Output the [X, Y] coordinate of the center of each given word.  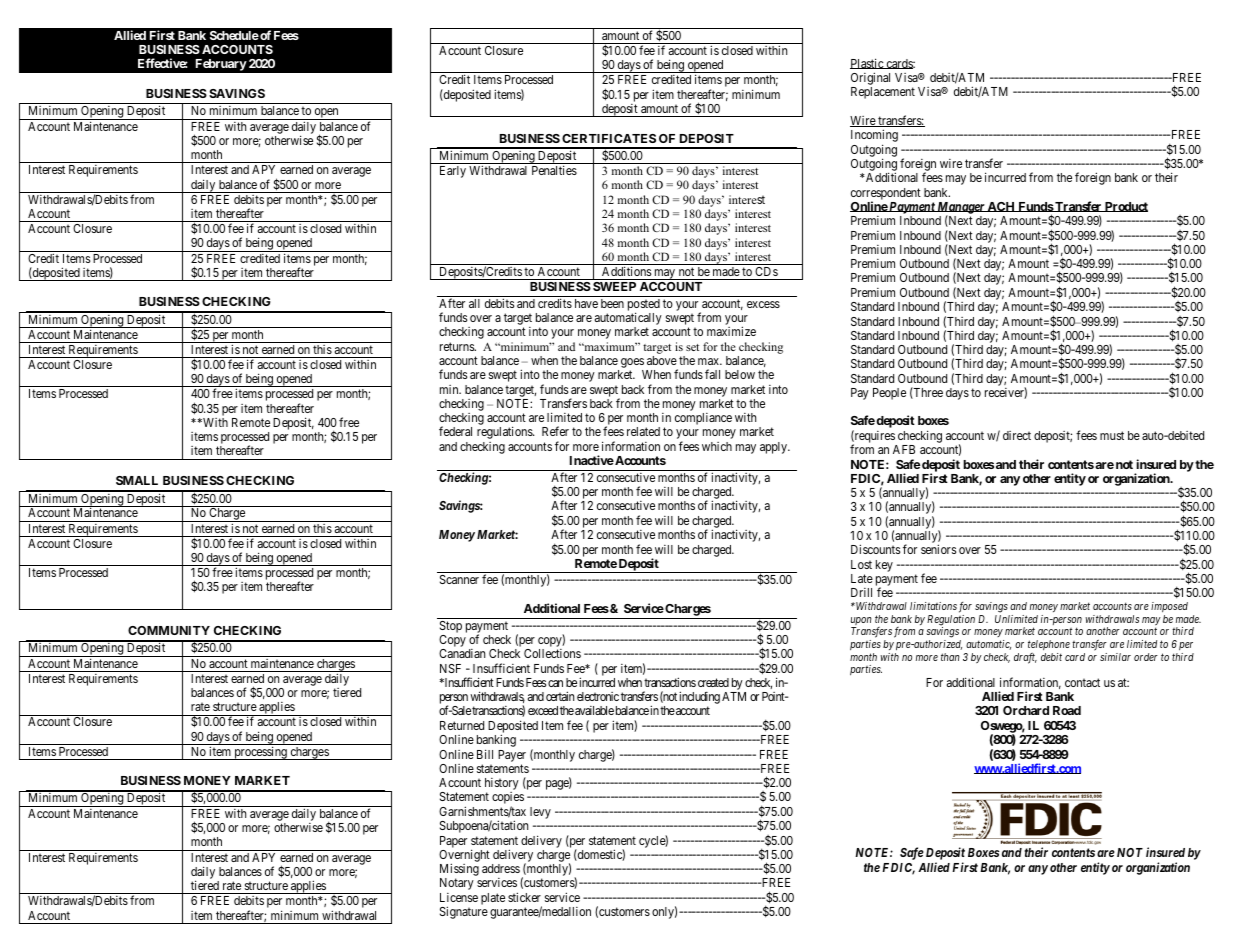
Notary [457, 884]
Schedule [234, 35]
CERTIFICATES [609, 138]
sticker [524, 897]
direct [1017, 435]
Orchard [1026, 710]
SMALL [137, 480]
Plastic [867, 63]
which [717, 446]
